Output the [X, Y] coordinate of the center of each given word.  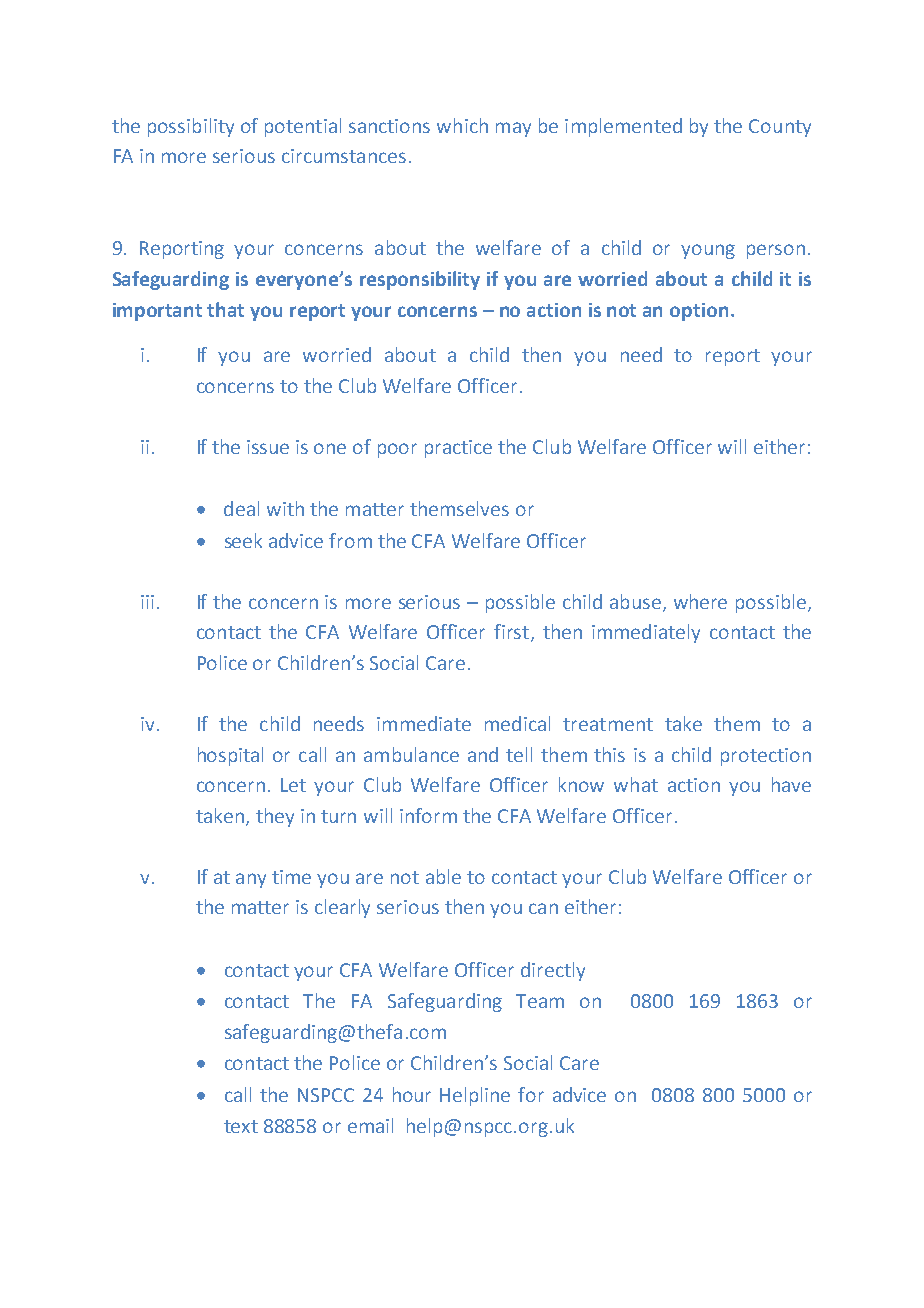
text [241, 1126]
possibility [191, 127]
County [780, 128]
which [462, 125]
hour [412, 1094]
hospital [230, 756]
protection [766, 757]
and [483, 754]
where [700, 601]
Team [540, 1001]
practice [458, 449]
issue [268, 447]
